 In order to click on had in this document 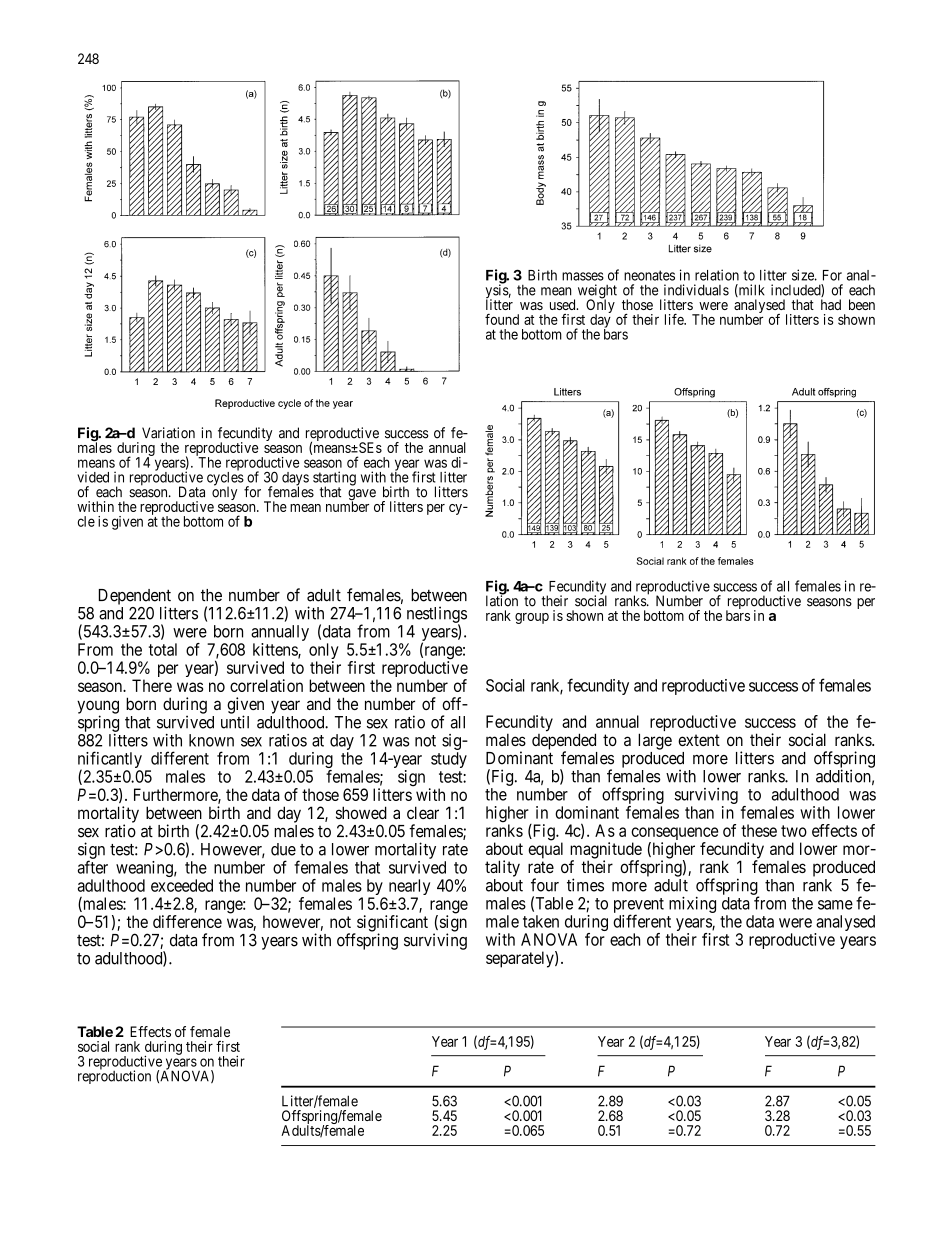, I will do `click(831, 304)`.
